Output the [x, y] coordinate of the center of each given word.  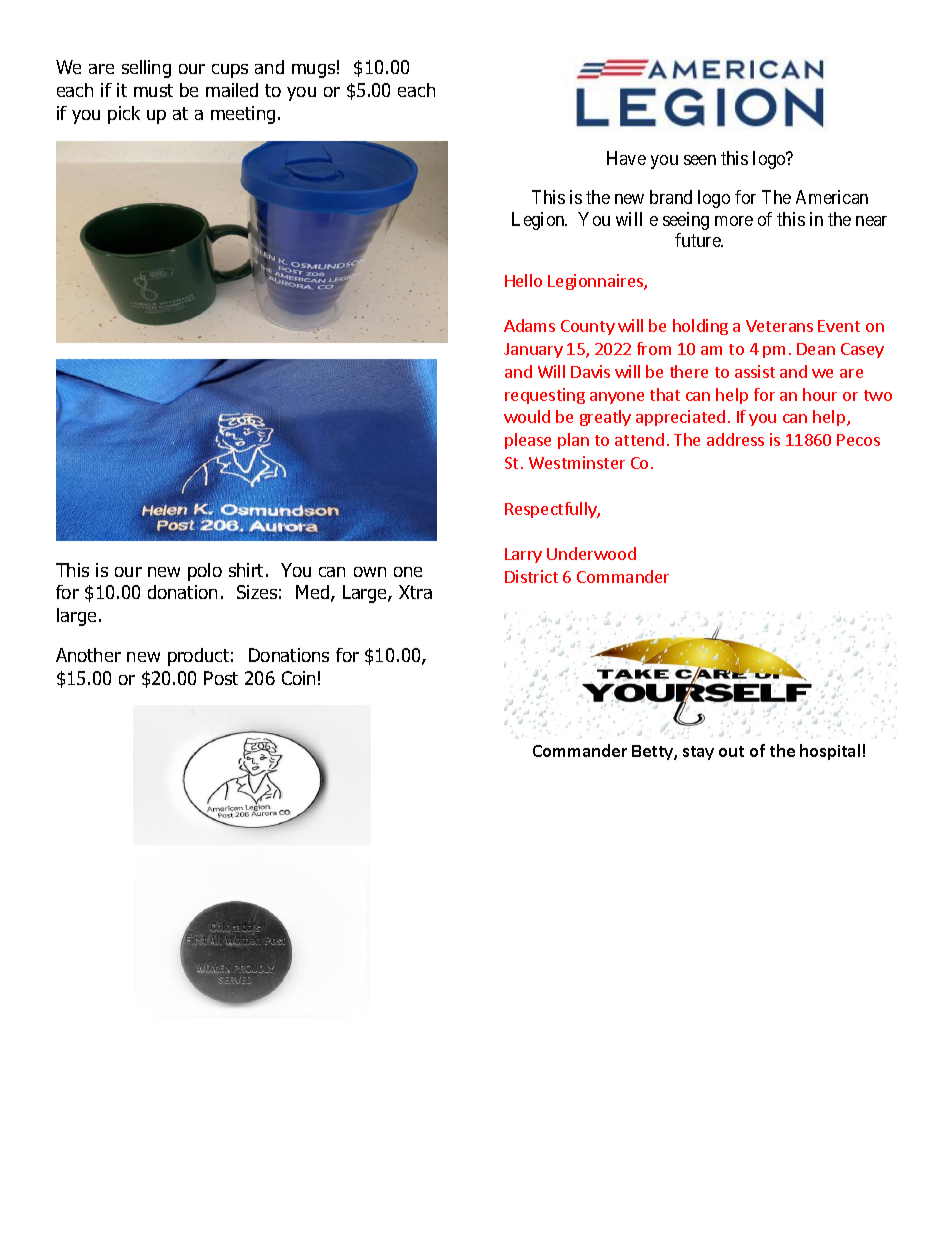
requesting [545, 396]
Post [221, 678]
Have [626, 158]
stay [698, 753]
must [153, 90]
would [527, 416]
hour [820, 394]
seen [700, 160]
